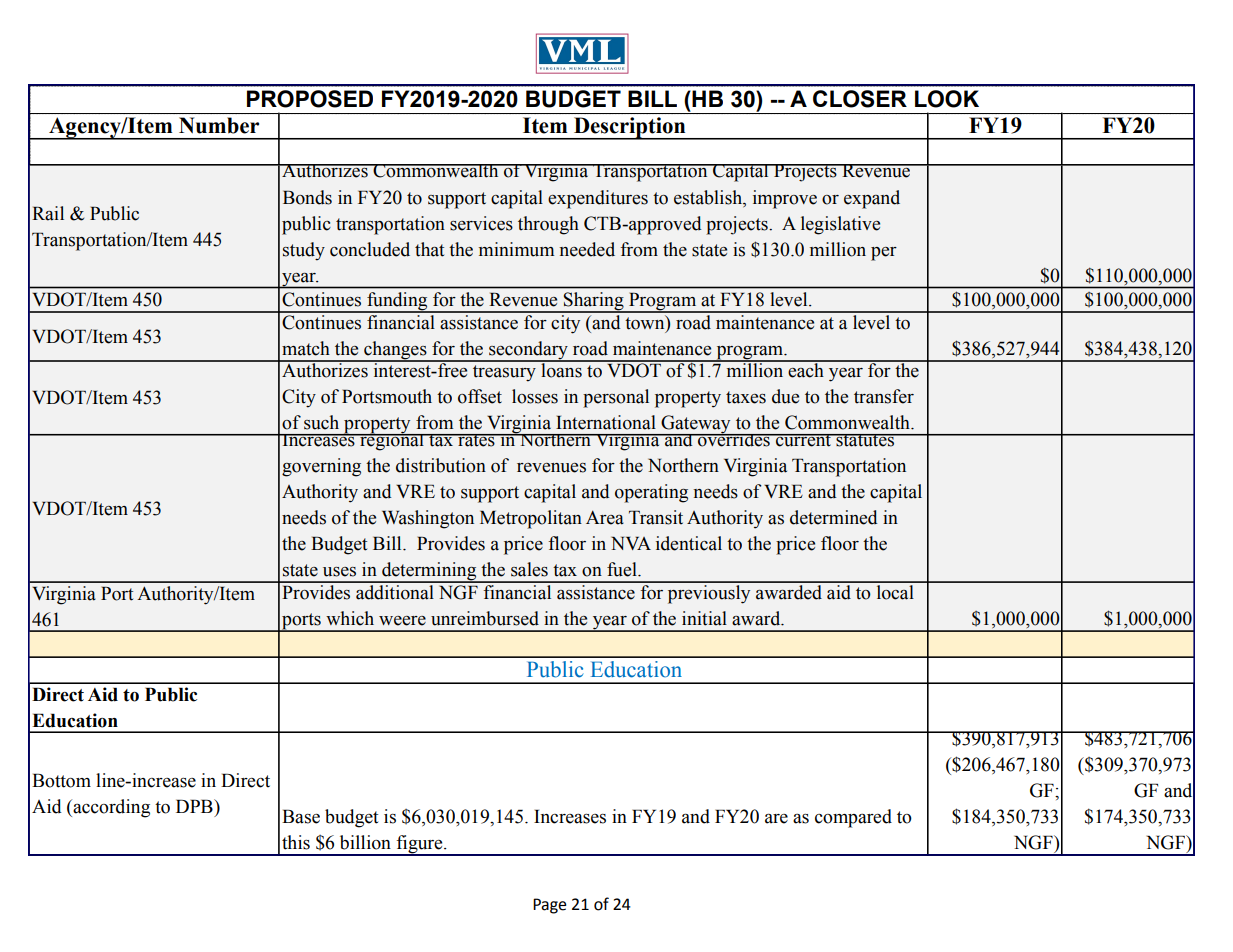  I want to click on Description, so click(630, 128).
